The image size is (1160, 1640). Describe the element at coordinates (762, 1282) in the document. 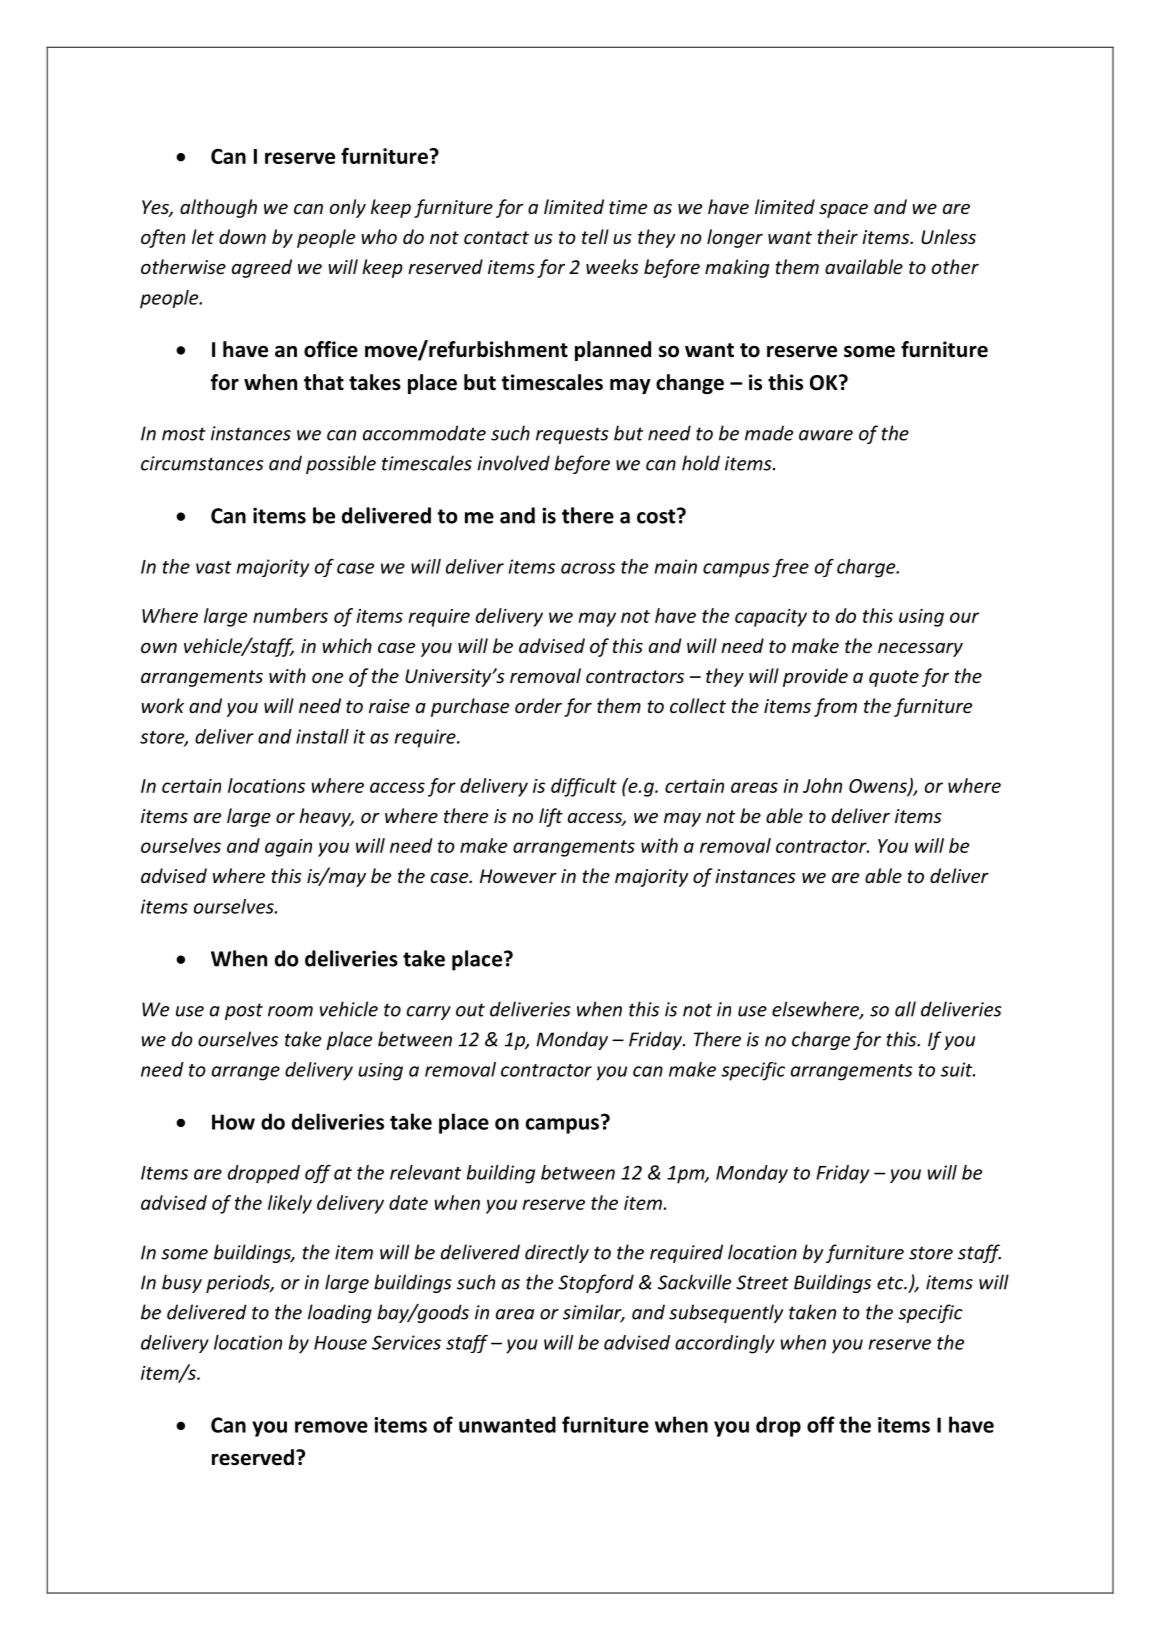

I see `Street` at that location.
